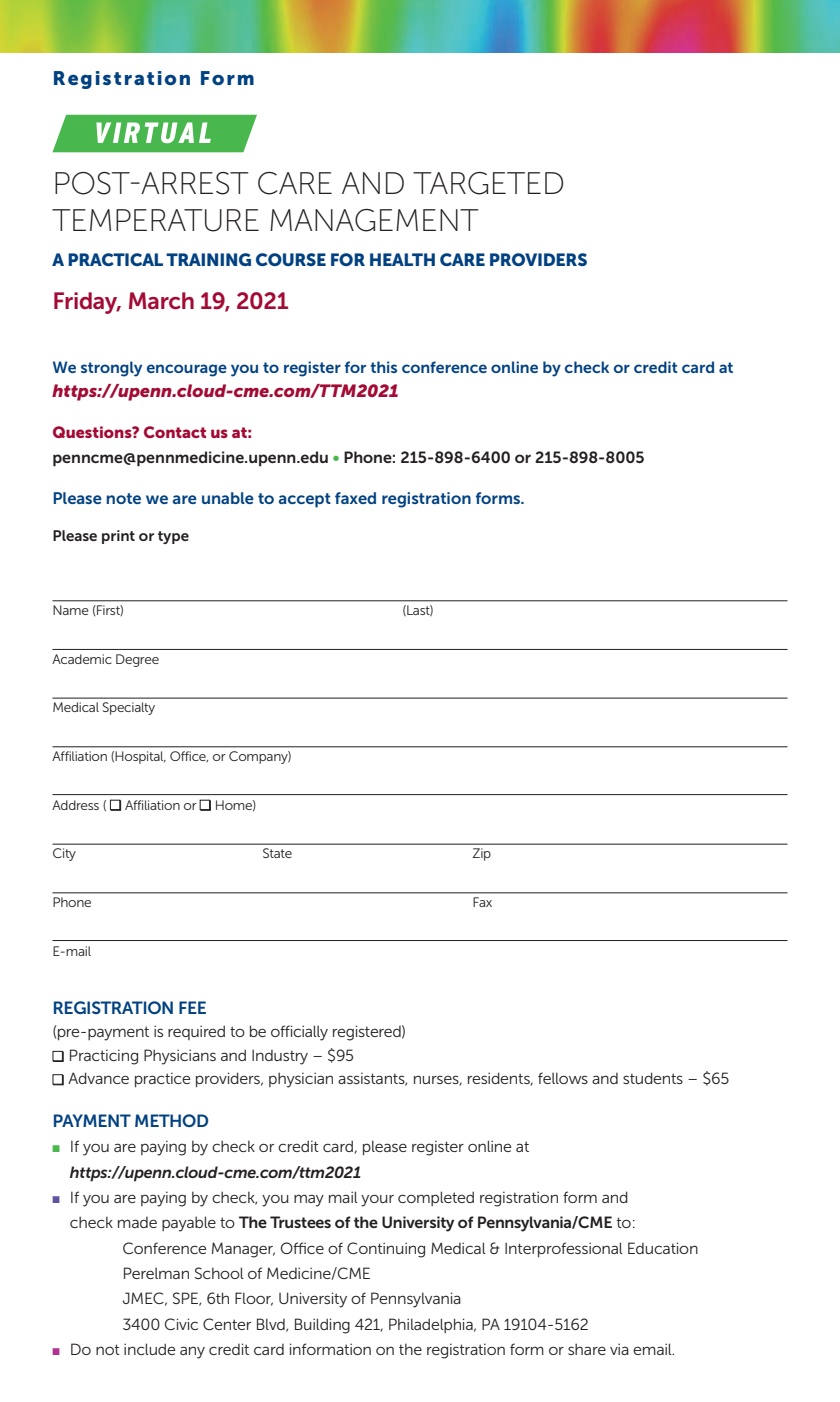  What do you see at coordinates (155, 220) in the page?
I see `TEMPERATURE` at bounding box center [155, 220].
